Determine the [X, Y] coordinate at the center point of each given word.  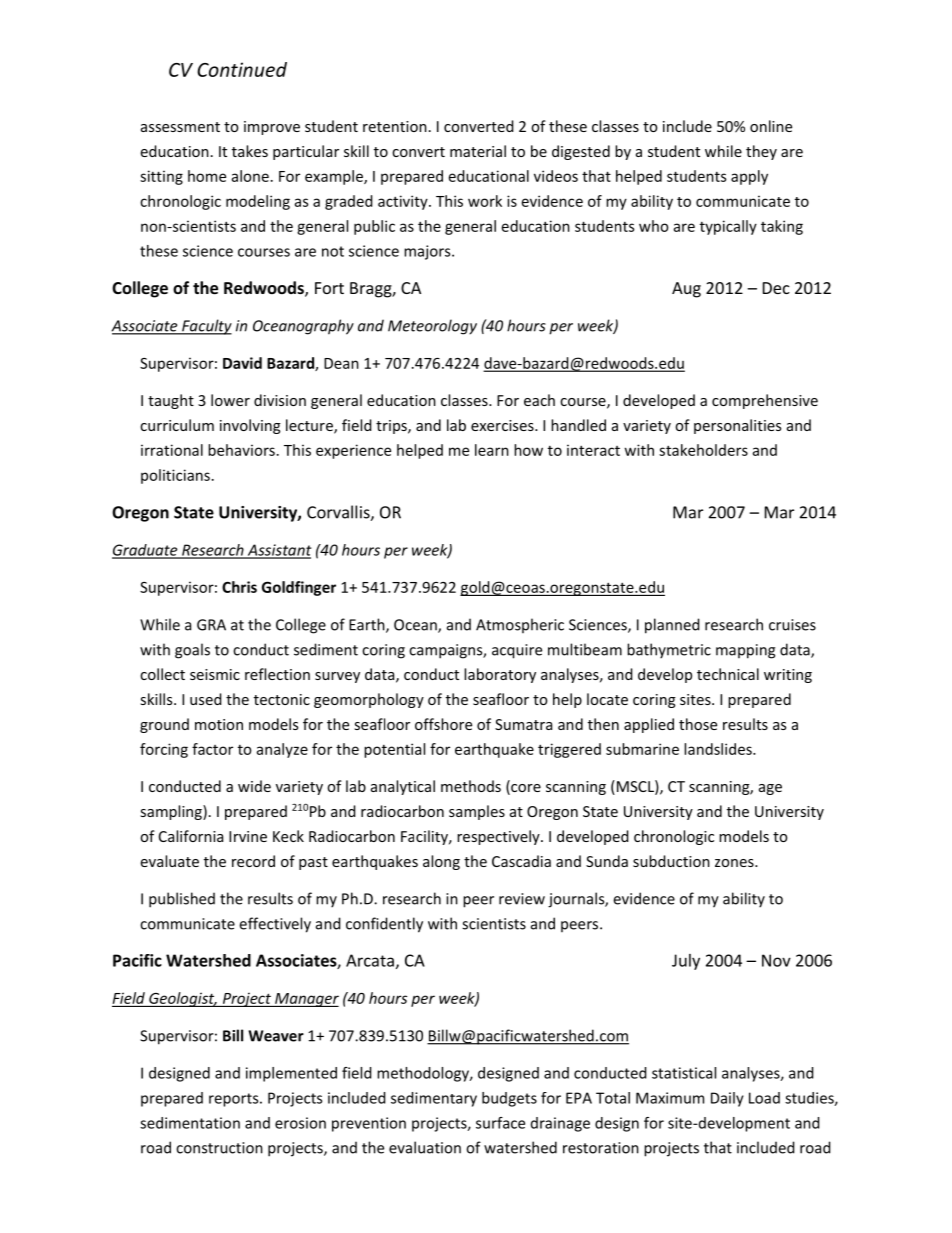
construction [219, 1148]
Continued [242, 69]
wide [254, 786]
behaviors [241, 450]
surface [500, 1123]
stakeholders [703, 450]
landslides [719, 749]
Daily [727, 1099]
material [478, 151]
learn [492, 450]
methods [471, 786]
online [771, 126]
